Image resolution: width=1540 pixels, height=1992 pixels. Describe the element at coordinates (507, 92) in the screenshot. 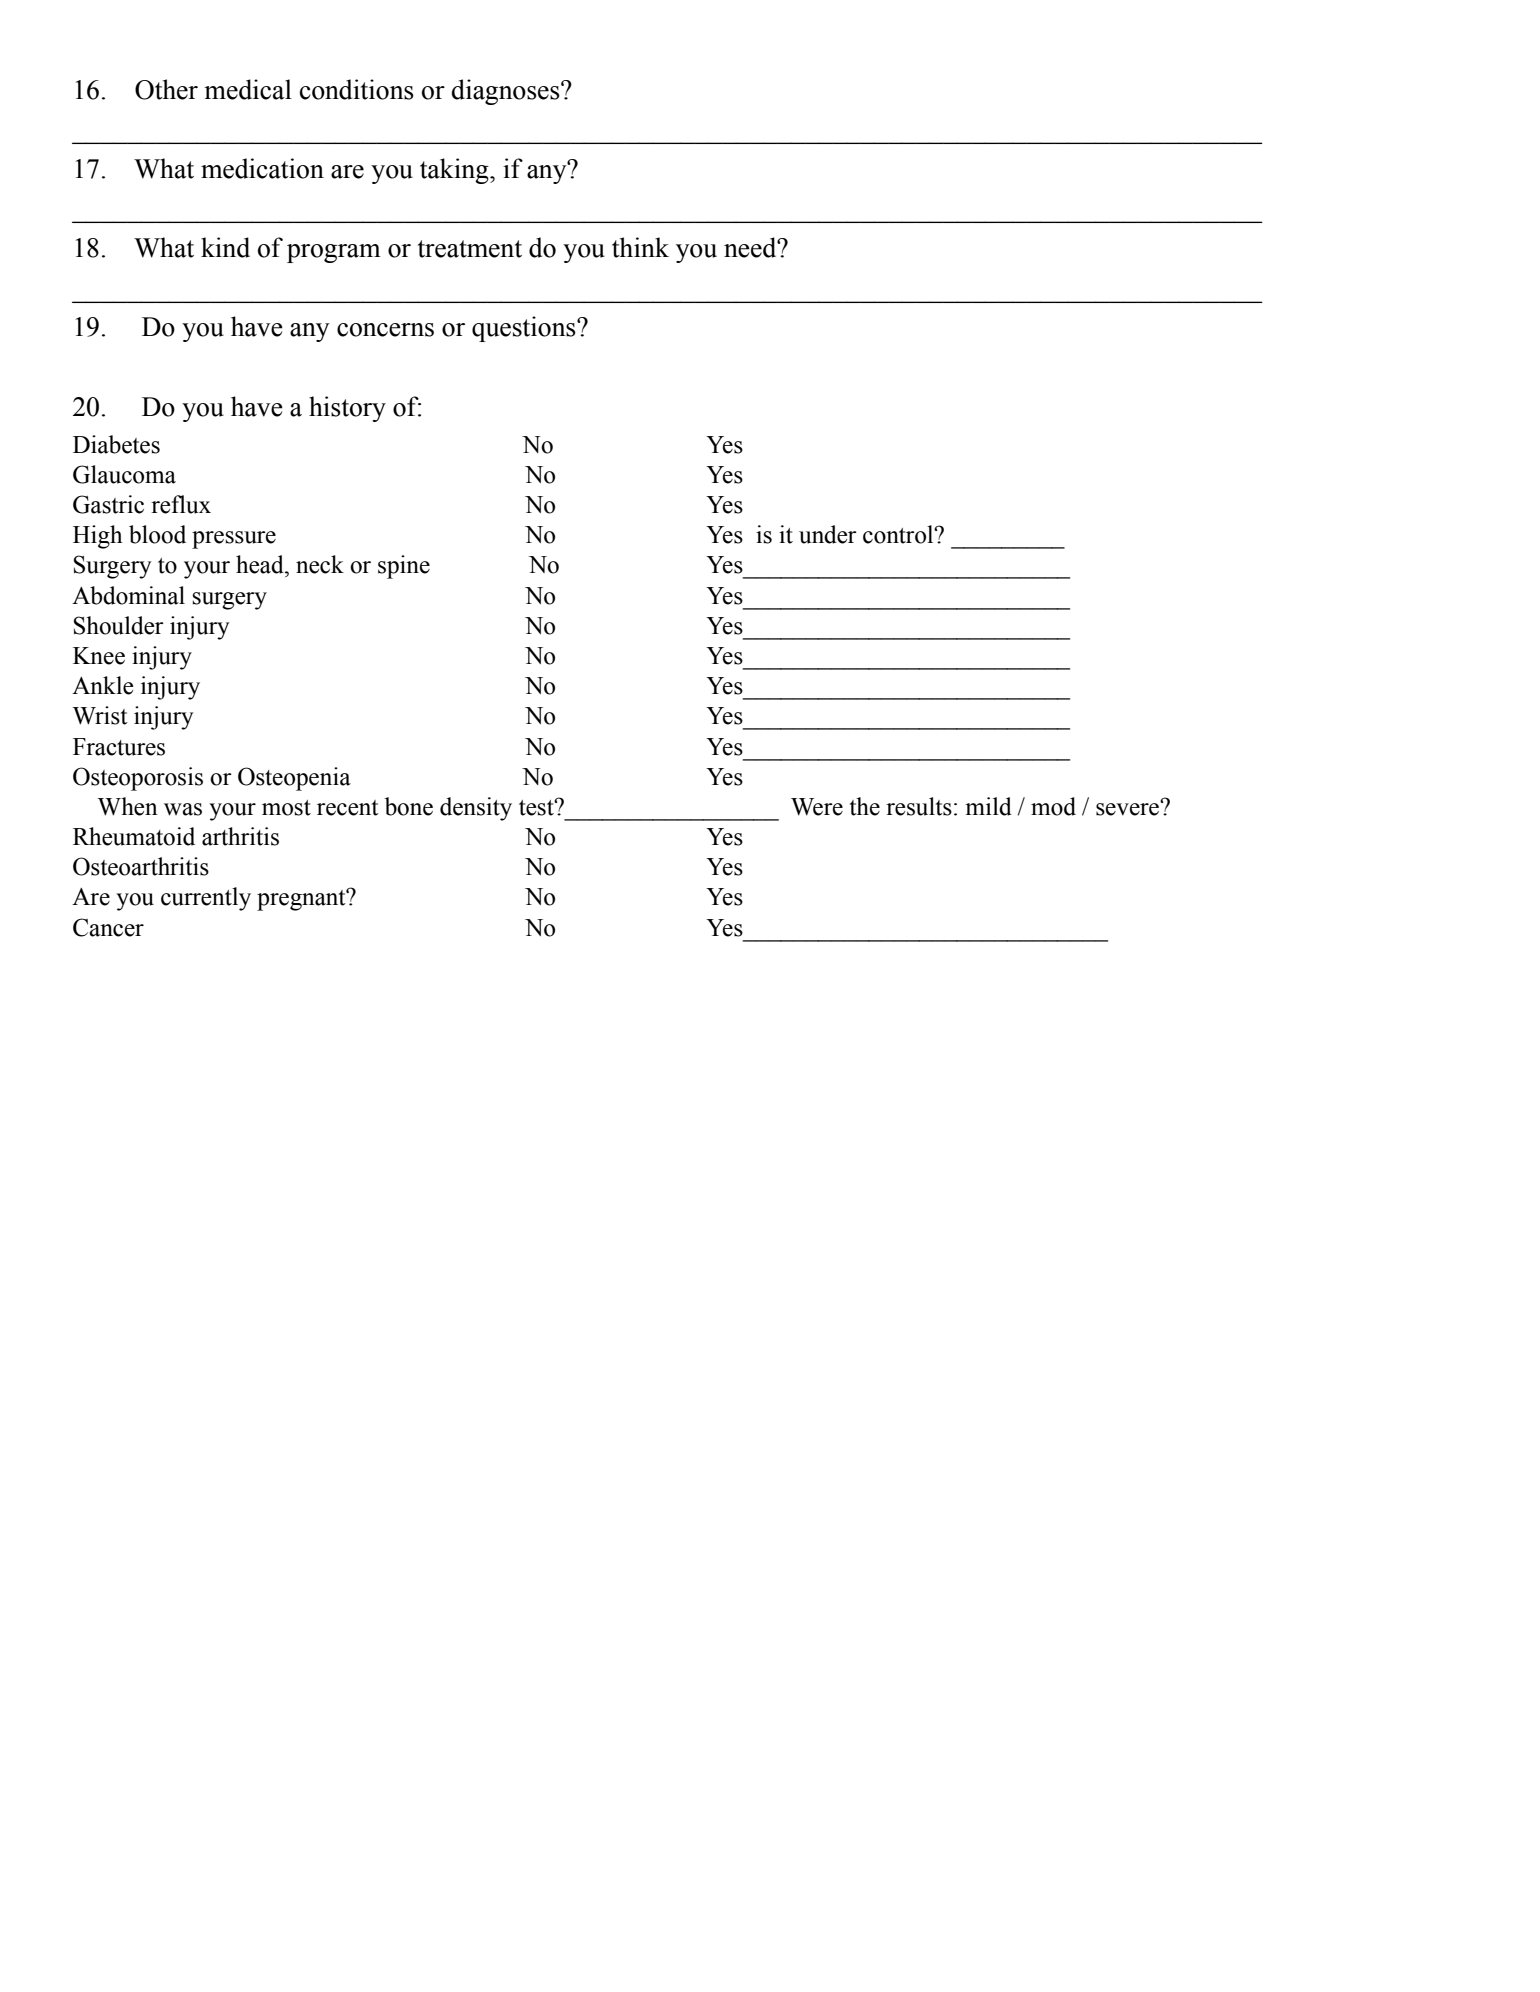

I see `diagnoses` at that location.
